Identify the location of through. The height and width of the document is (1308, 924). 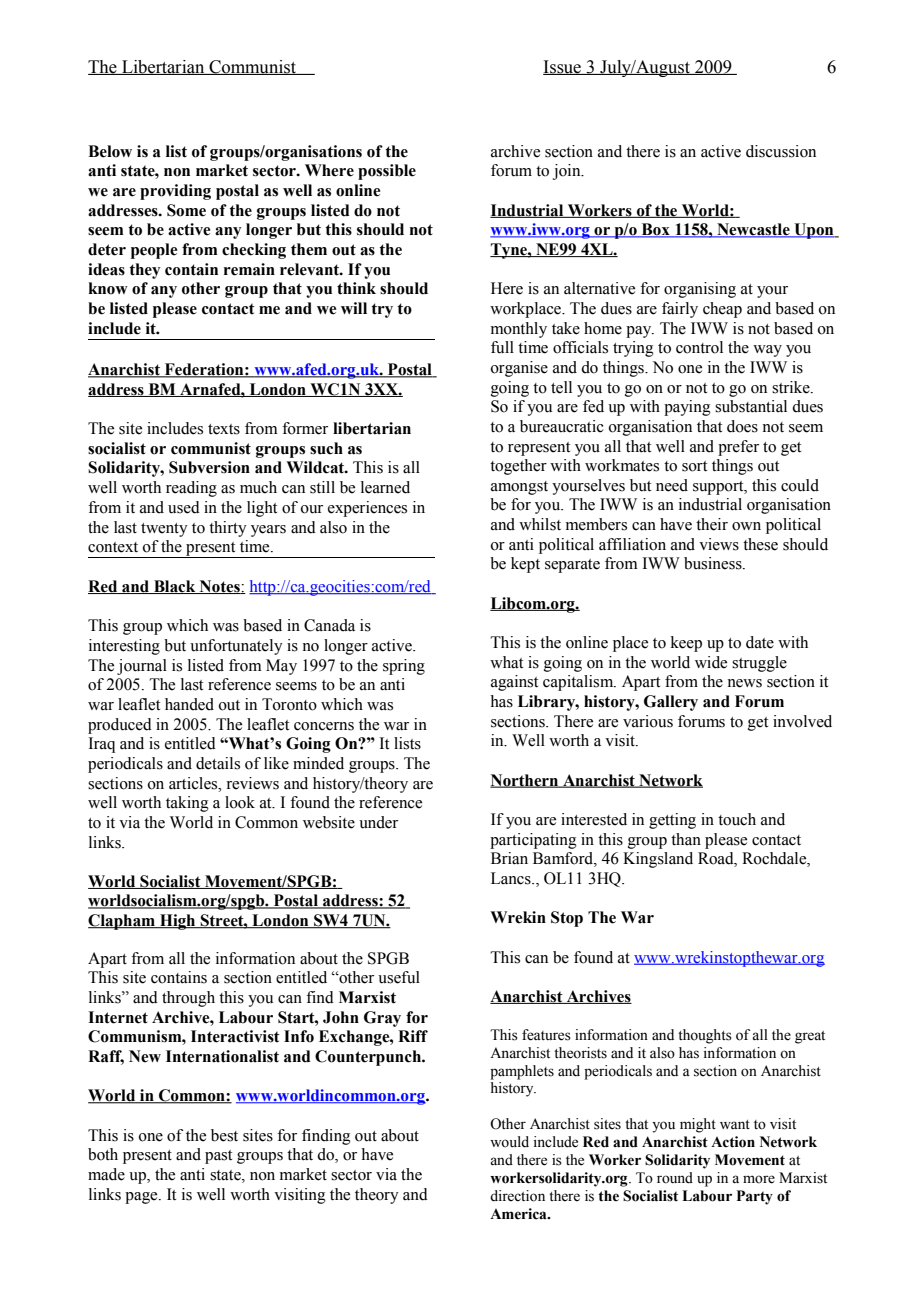
(188, 999).
